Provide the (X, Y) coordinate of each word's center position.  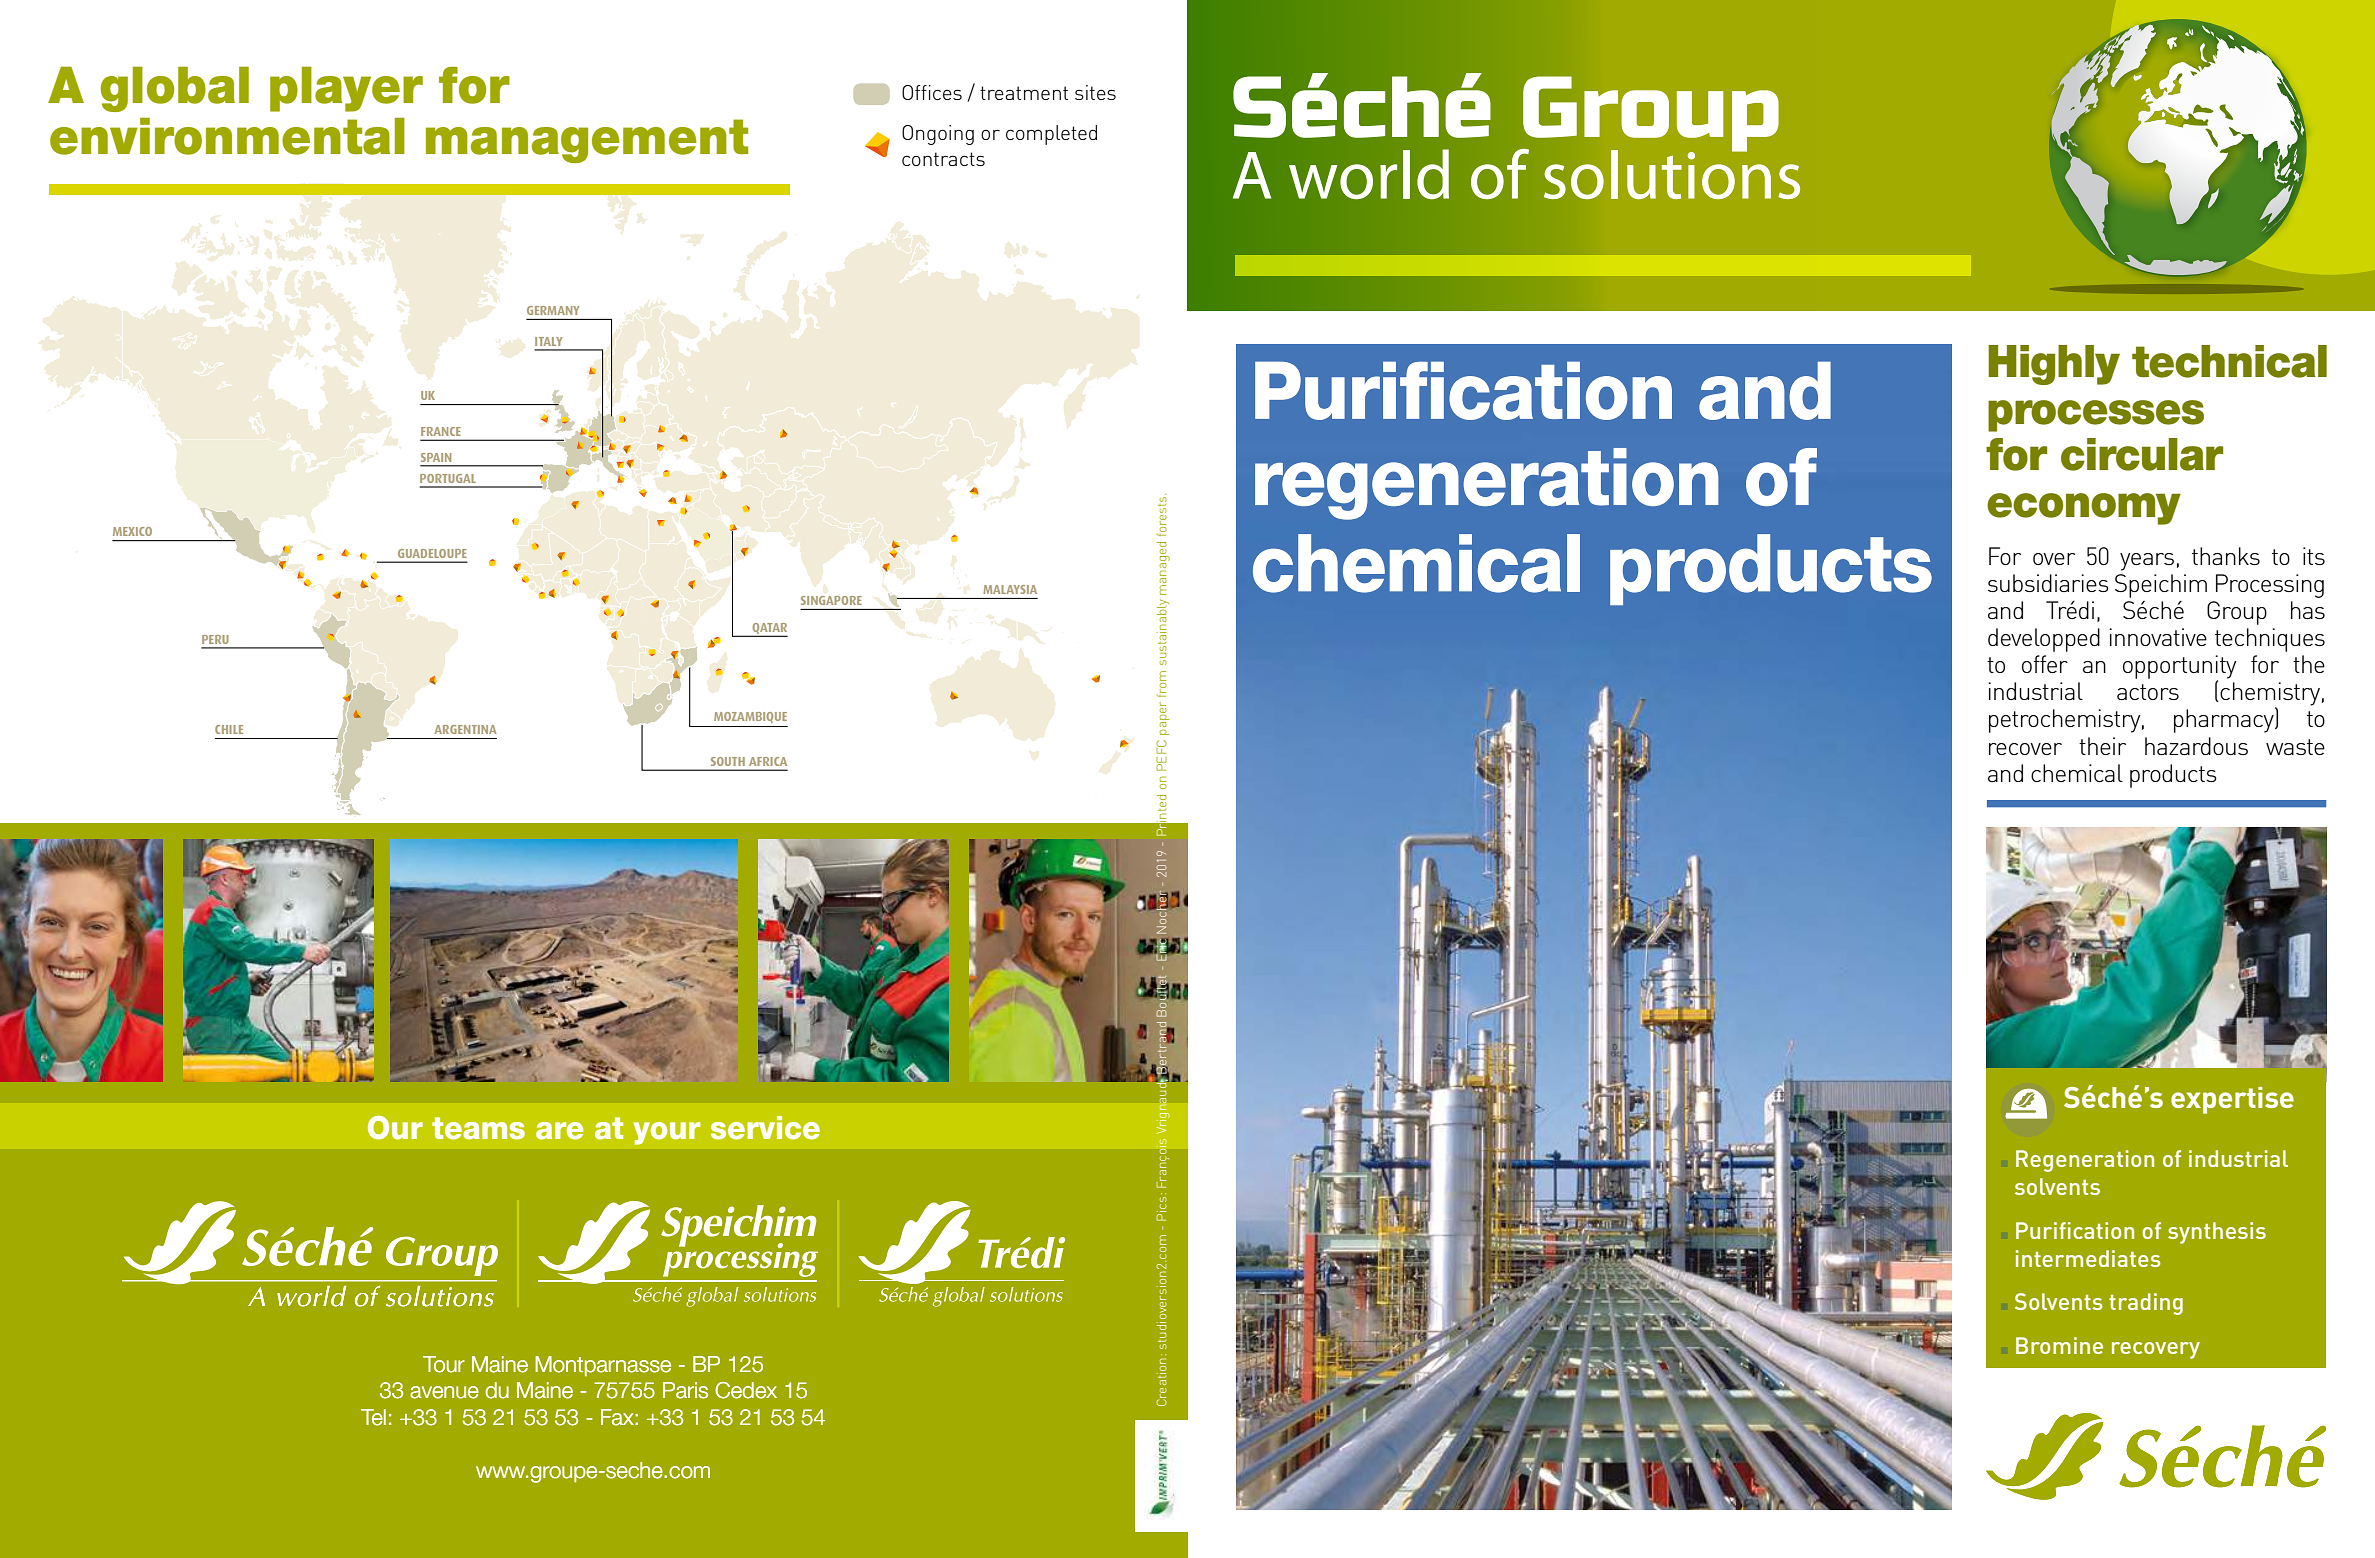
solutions (1672, 173)
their (2102, 746)
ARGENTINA (465, 729)
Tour (444, 1364)
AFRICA (768, 761)
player (346, 89)
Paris (685, 1390)
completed (1051, 135)
